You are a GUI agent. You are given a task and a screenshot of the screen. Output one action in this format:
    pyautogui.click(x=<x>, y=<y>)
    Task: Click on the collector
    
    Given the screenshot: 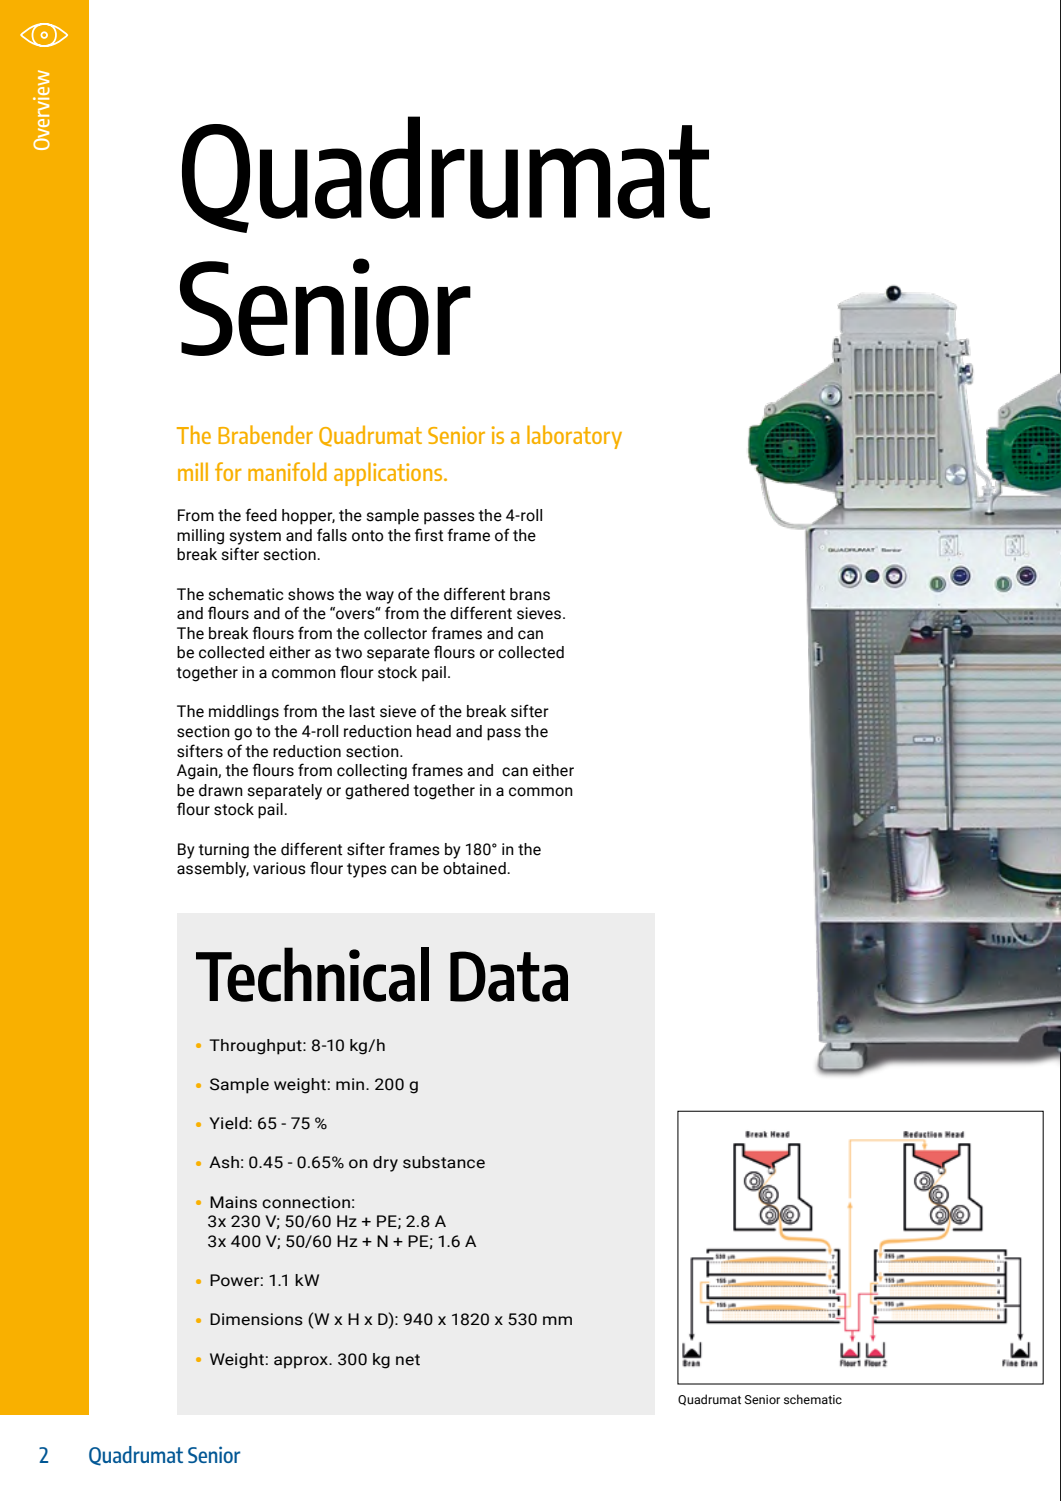 What is the action you would take?
    pyautogui.click(x=395, y=633)
